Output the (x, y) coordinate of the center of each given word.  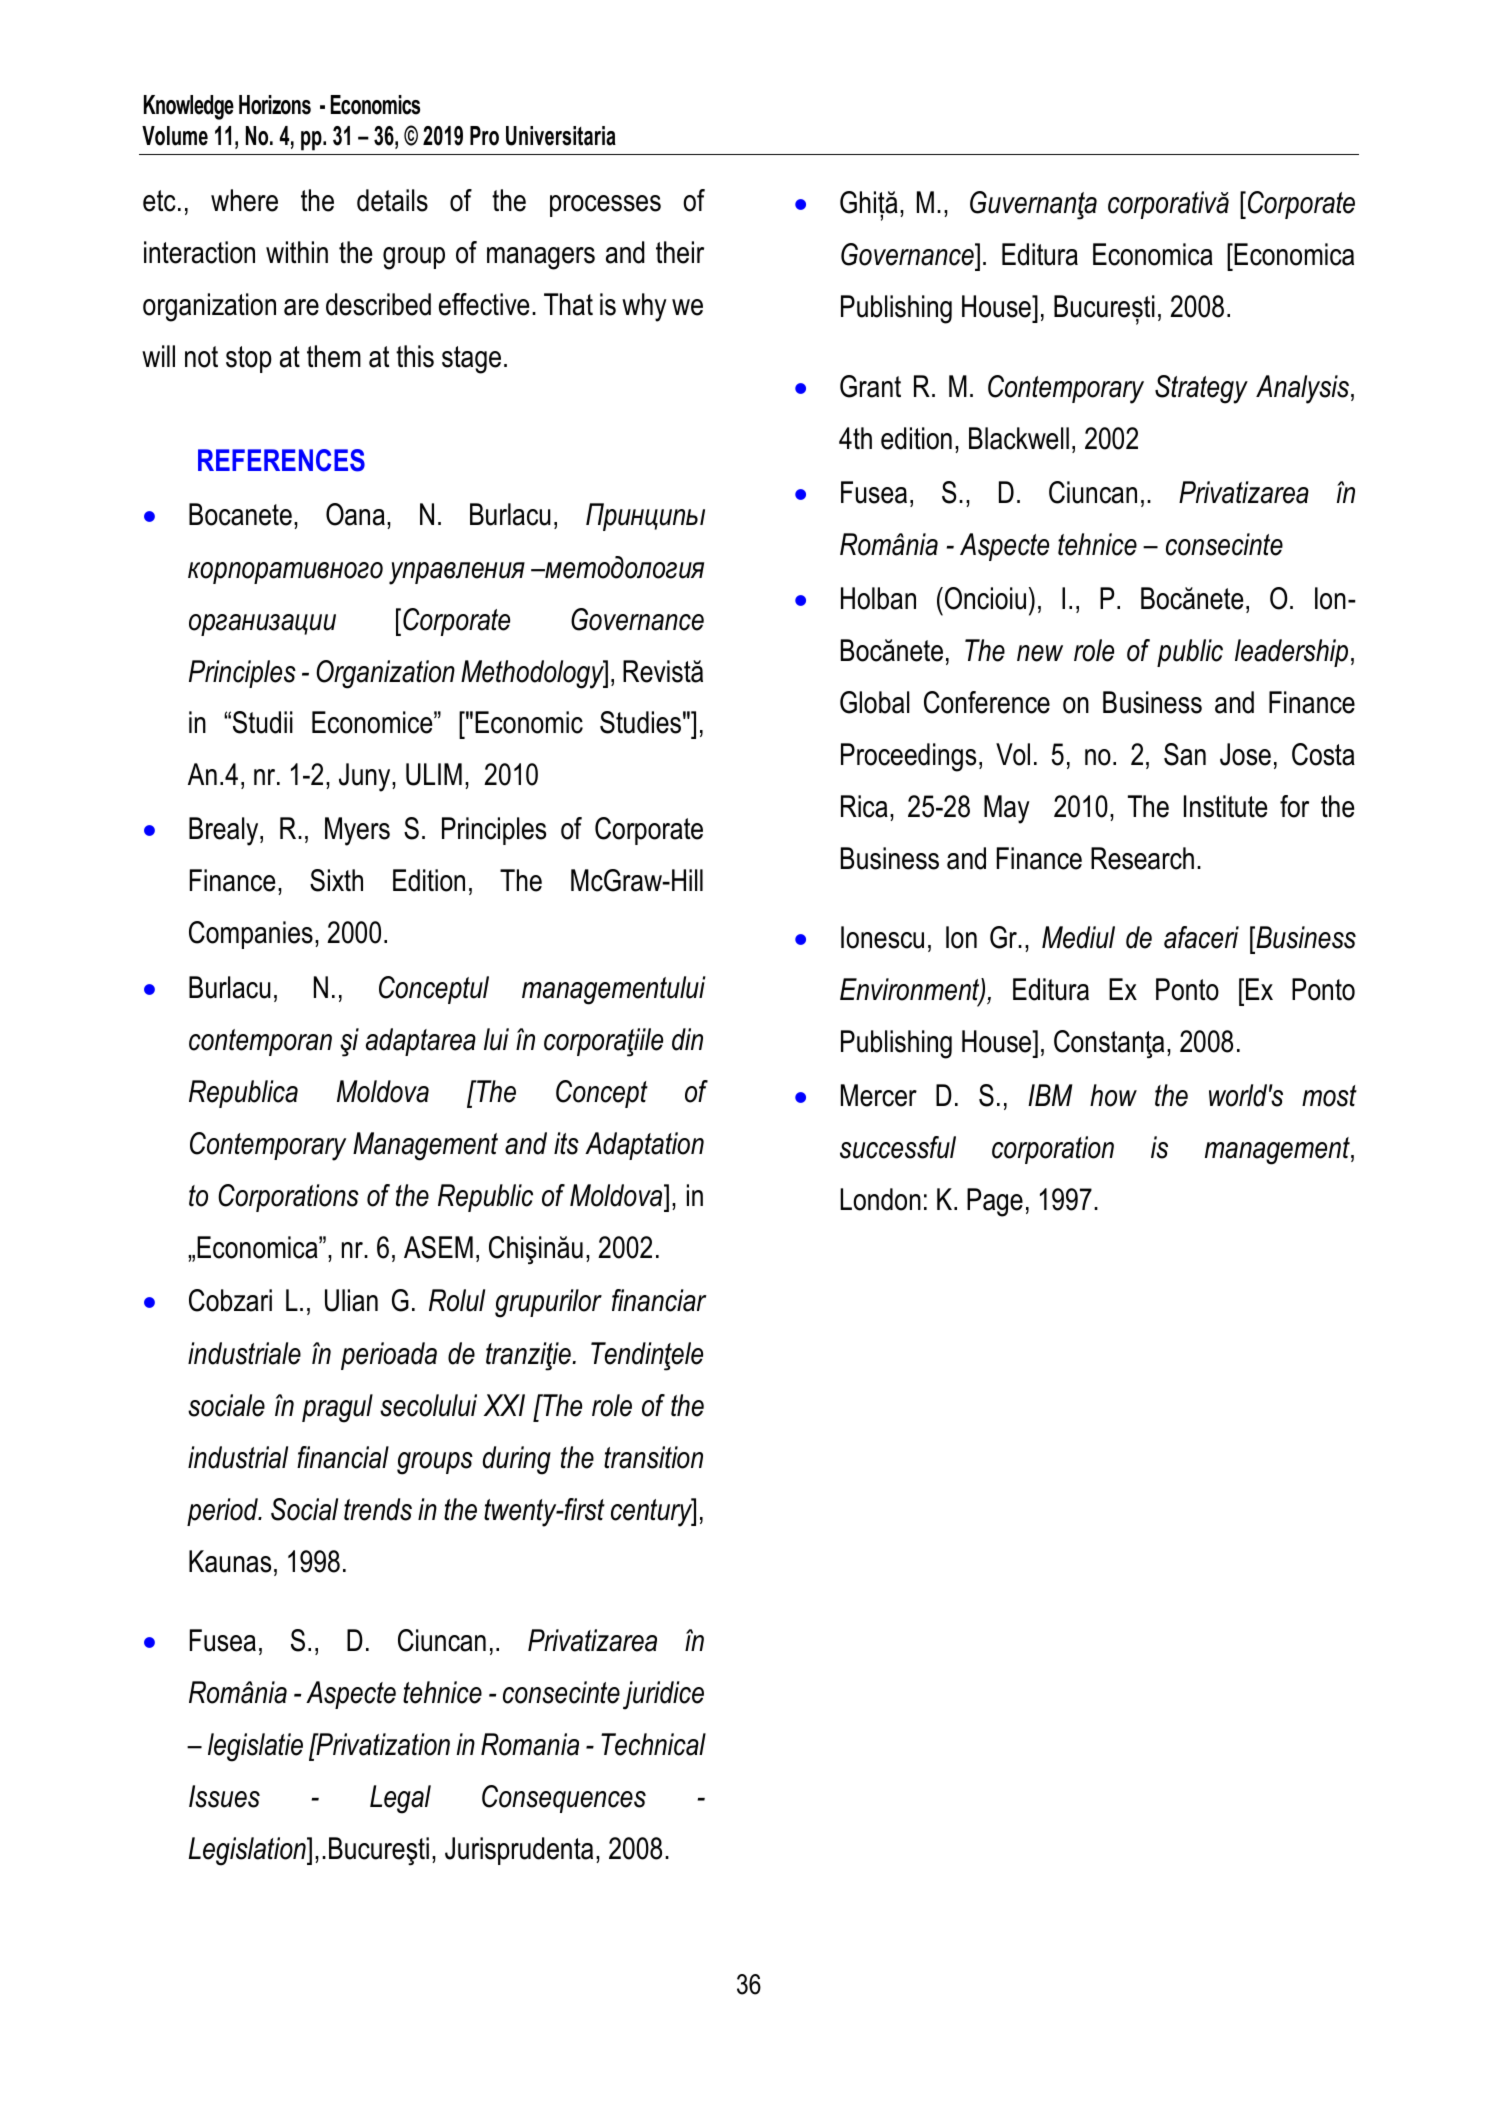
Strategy (1201, 389)
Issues (224, 1796)
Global (875, 702)
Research (1142, 858)
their (680, 252)
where (244, 200)
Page (995, 1202)
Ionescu (882, 937)
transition (653, 1457)
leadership (1291, 653)
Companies (251, 935)
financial (343, 1457)
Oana (355, 514)
